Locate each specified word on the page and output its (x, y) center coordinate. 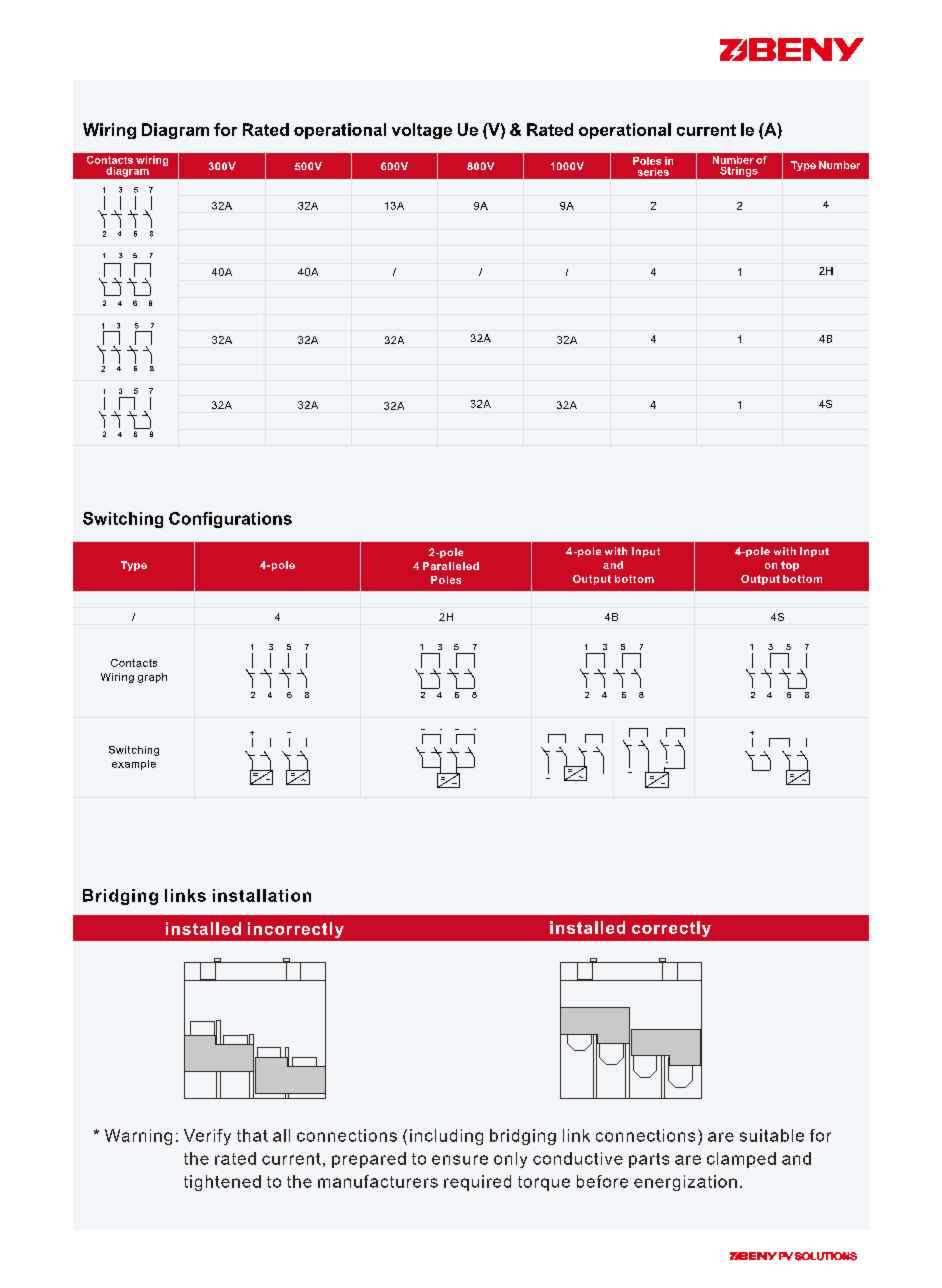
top (790, 566)
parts (649, 1160)
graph (152, 678)
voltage (422, 131)
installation (262, 895)
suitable (772, 1135)
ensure (460, 1160)
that (252, 1135)
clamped (741, 1160)
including (446, 1137)
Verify (207, 1137)
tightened (222, 1183)
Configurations (230, 520)
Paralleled (451, 566)
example (134, 765)
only (510, 1160)
